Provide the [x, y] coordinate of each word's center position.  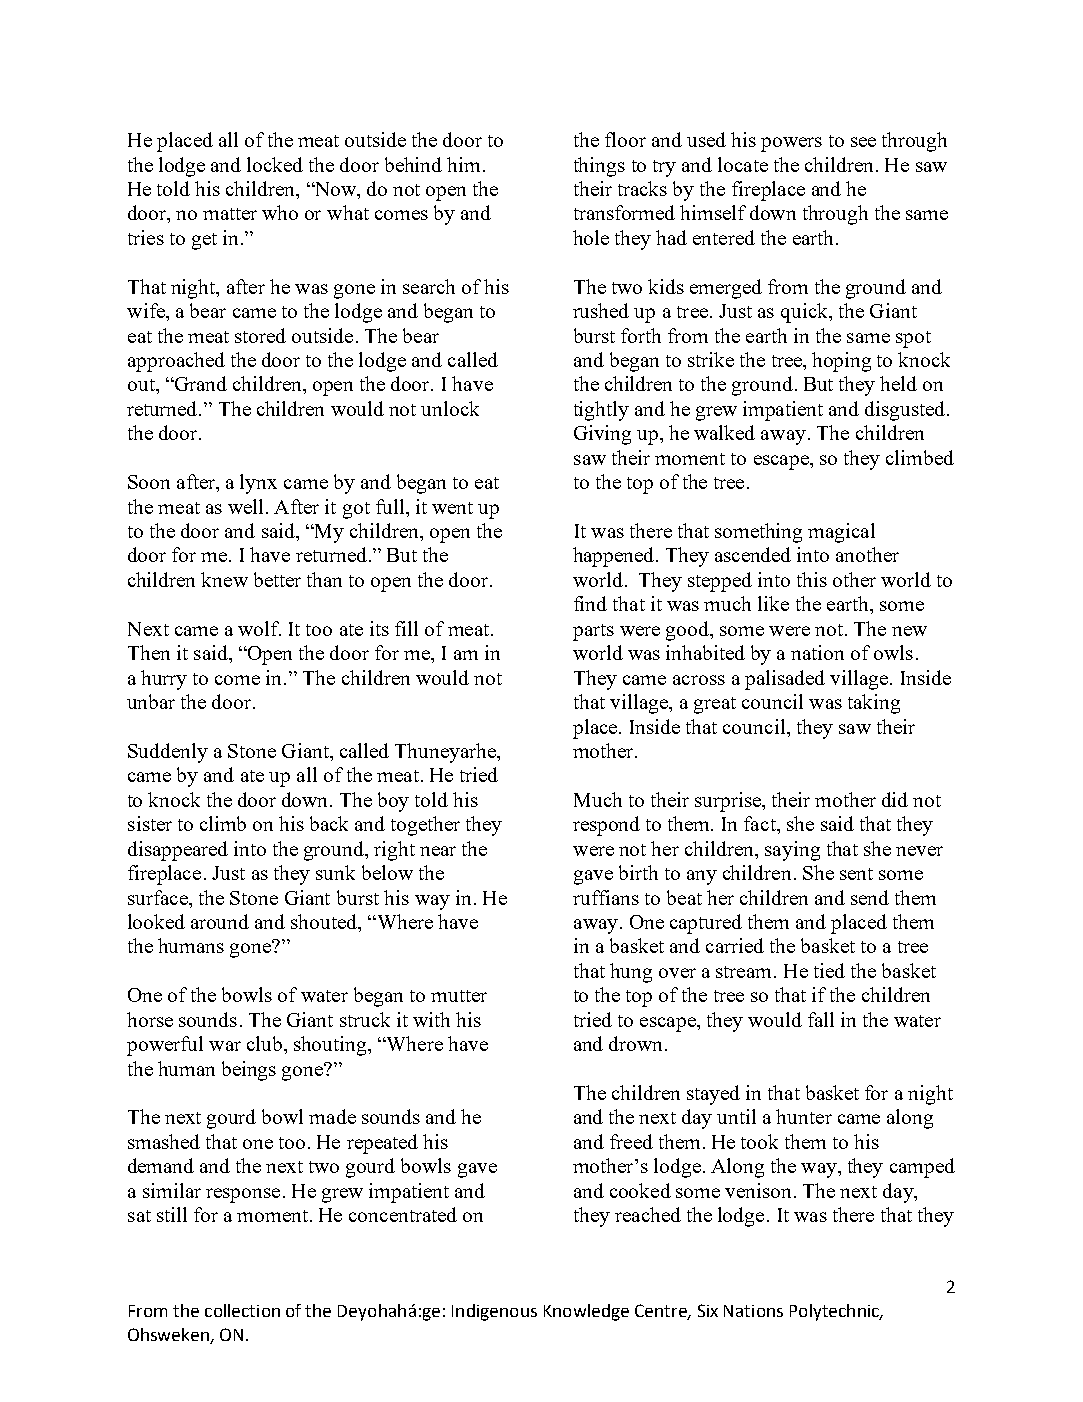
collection [242, 1310]
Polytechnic [835, 1312]
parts [593, 632]
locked [275, 164]
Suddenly [168, 753]
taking [874, 704]
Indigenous [494, 1312]
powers [791, 144]
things [599, 167]
